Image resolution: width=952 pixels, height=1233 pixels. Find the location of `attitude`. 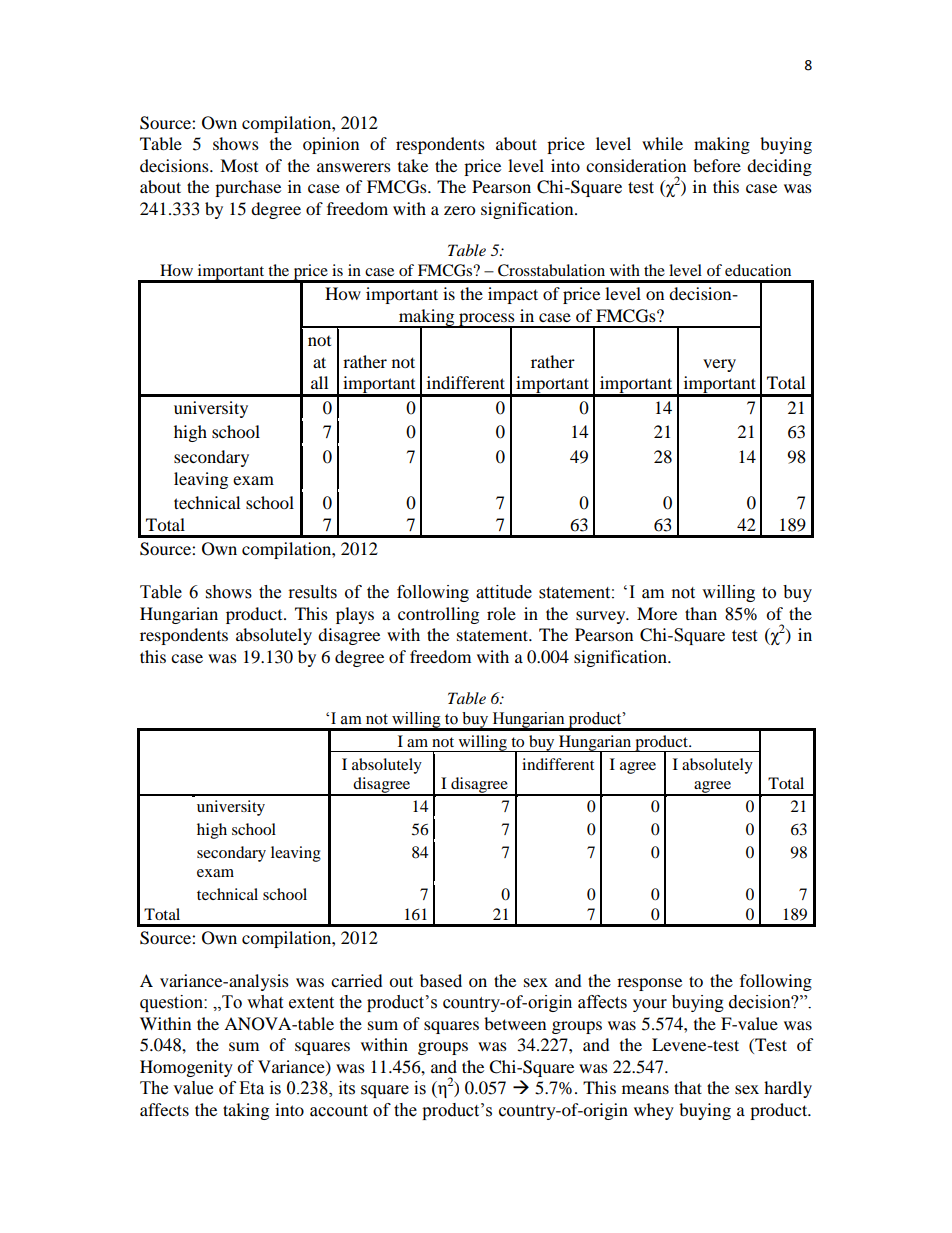

attitude is located at coordinates (504, 592).
